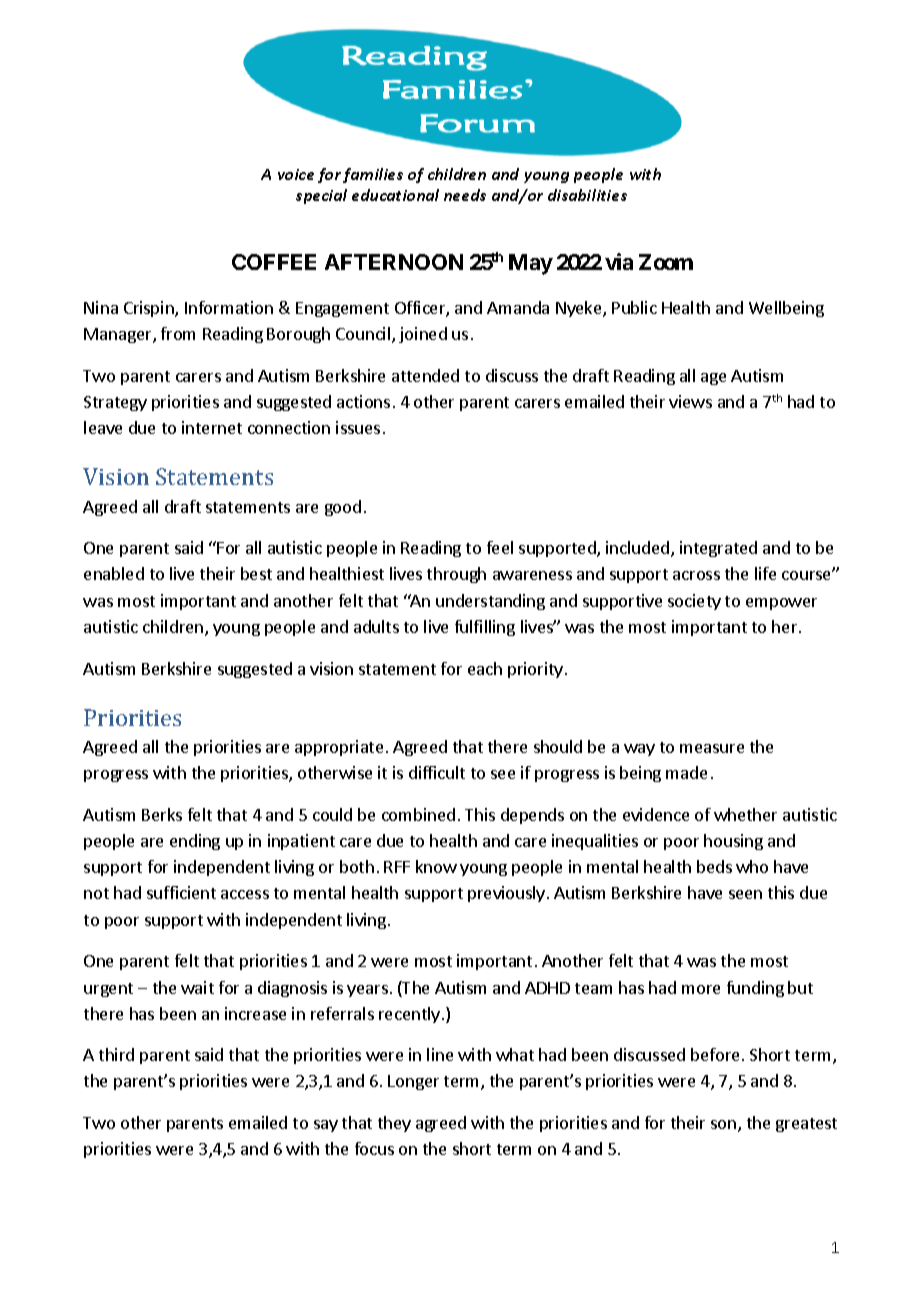  Describe the element at coordinates (465, 195) in the page. I see `needs` at that location.
